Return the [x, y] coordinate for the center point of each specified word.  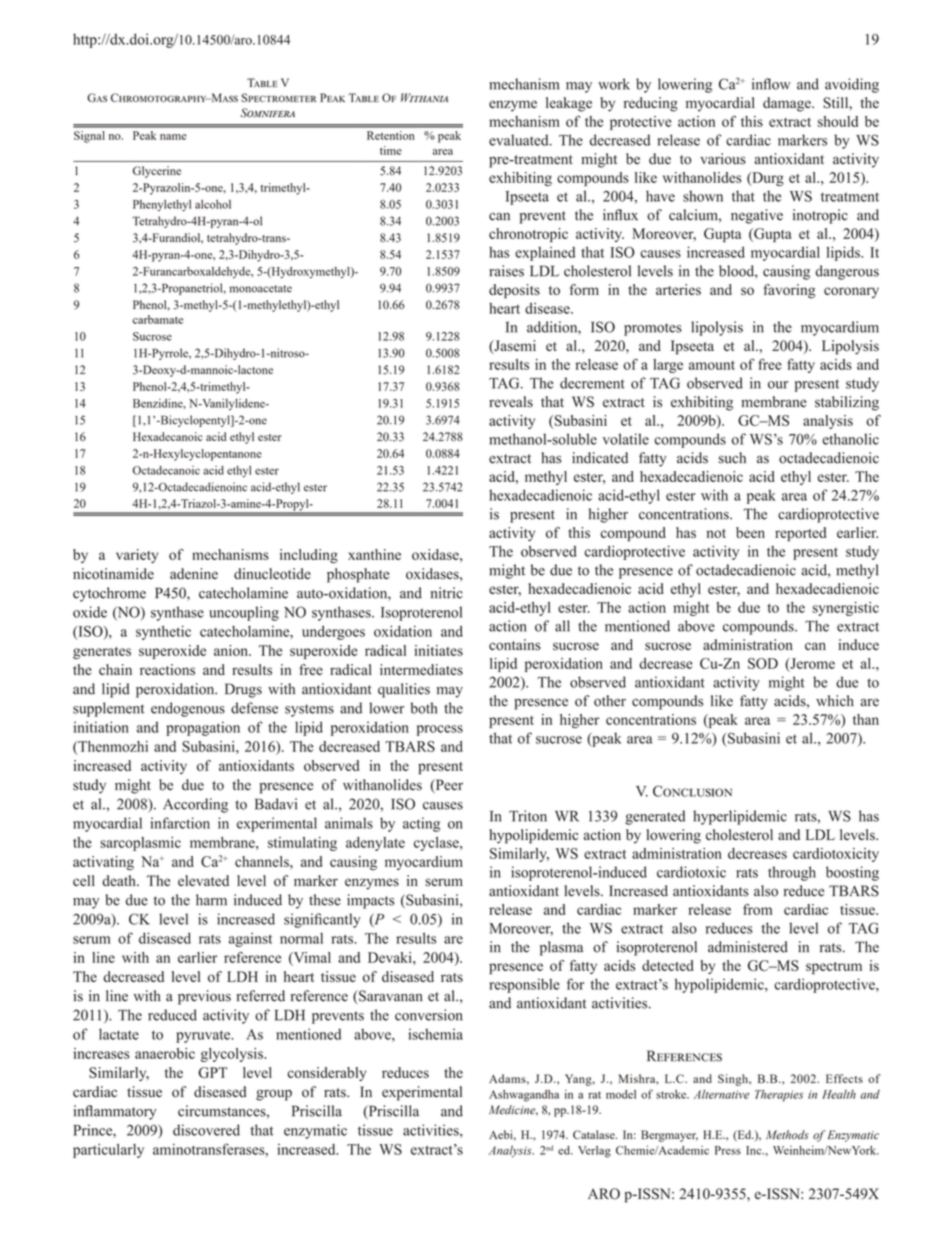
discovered [206, 1130]
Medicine [513, 1110]
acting [421, 824]
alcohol [213, 204]
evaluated [520, 140]
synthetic [163, 632]
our [778, 385]
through [792, 873]
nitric [447, 593]
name [173, 137]
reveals [511, 402]
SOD [763, 663]
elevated [203, 880]
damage [788, 104]
